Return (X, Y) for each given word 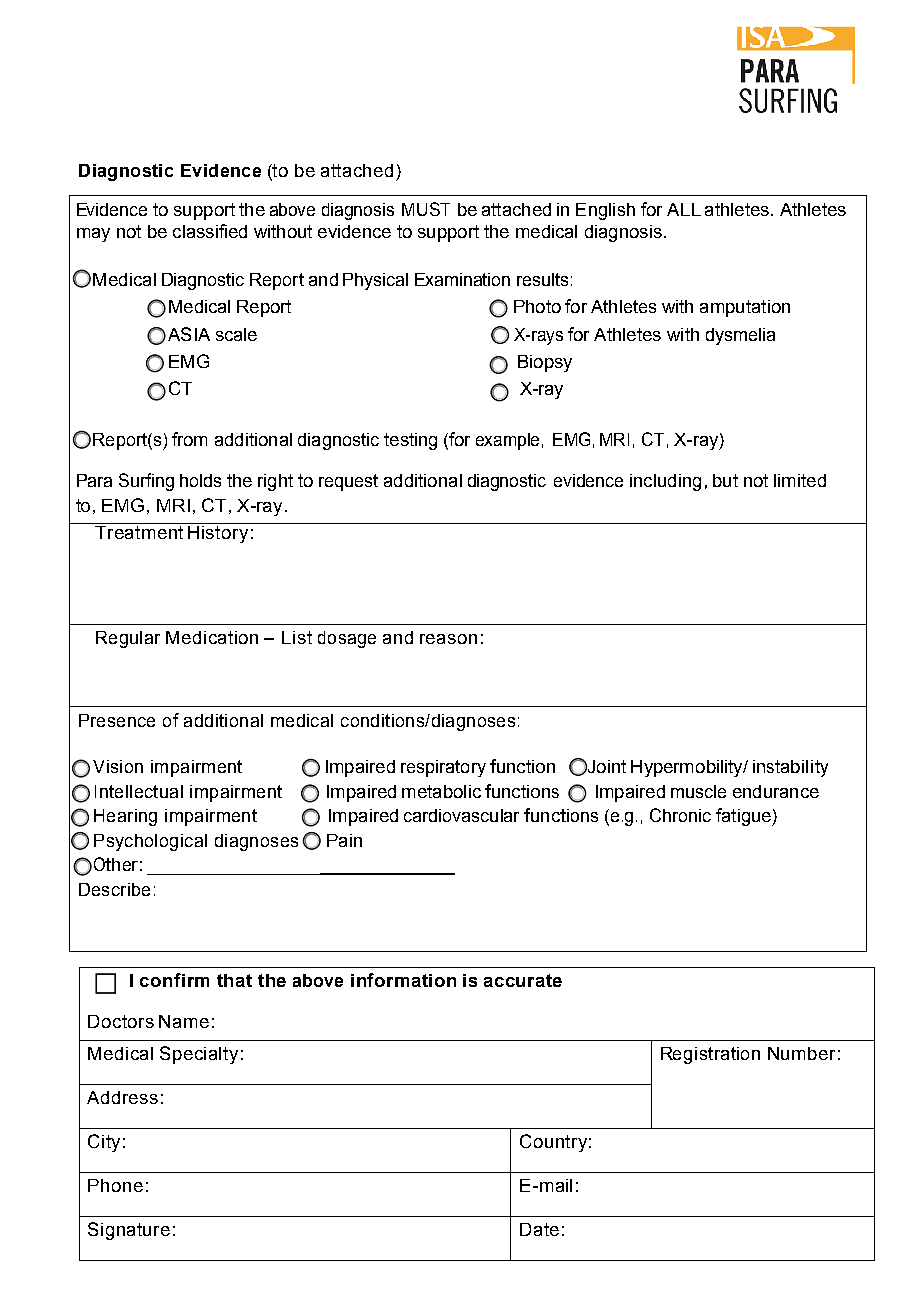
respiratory (443, 768)
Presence (117, 720)
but (725, 480)
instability (790, 768)
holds (200, 480)
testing (410, 441)
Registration (710, 1055)
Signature (129, 1231)
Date (539, 1229)
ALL (684, 209)
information (403, 980)
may (93, 235)
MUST (426, 209)
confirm (174, 980)
